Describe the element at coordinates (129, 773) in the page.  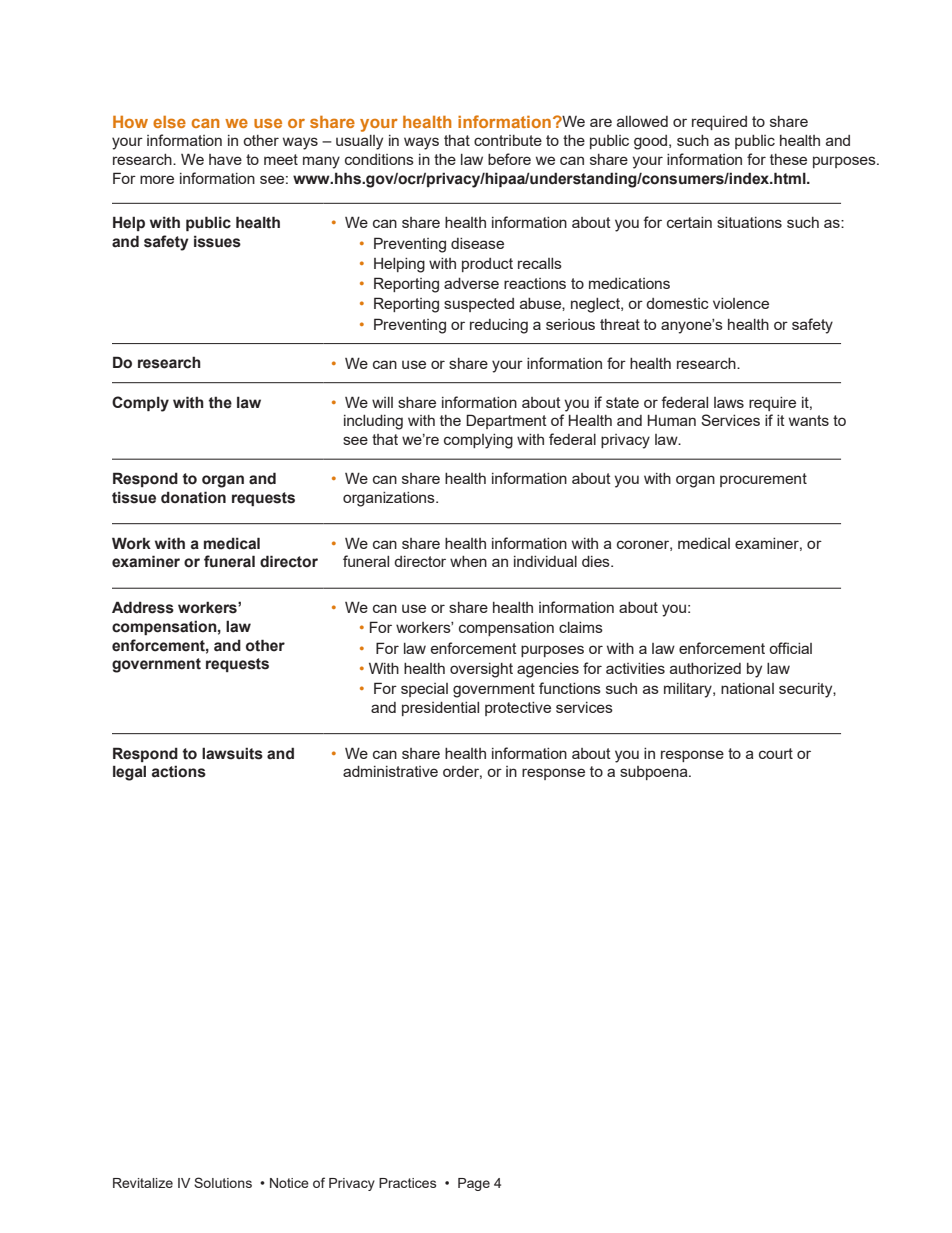
I see `legal` at that location.
